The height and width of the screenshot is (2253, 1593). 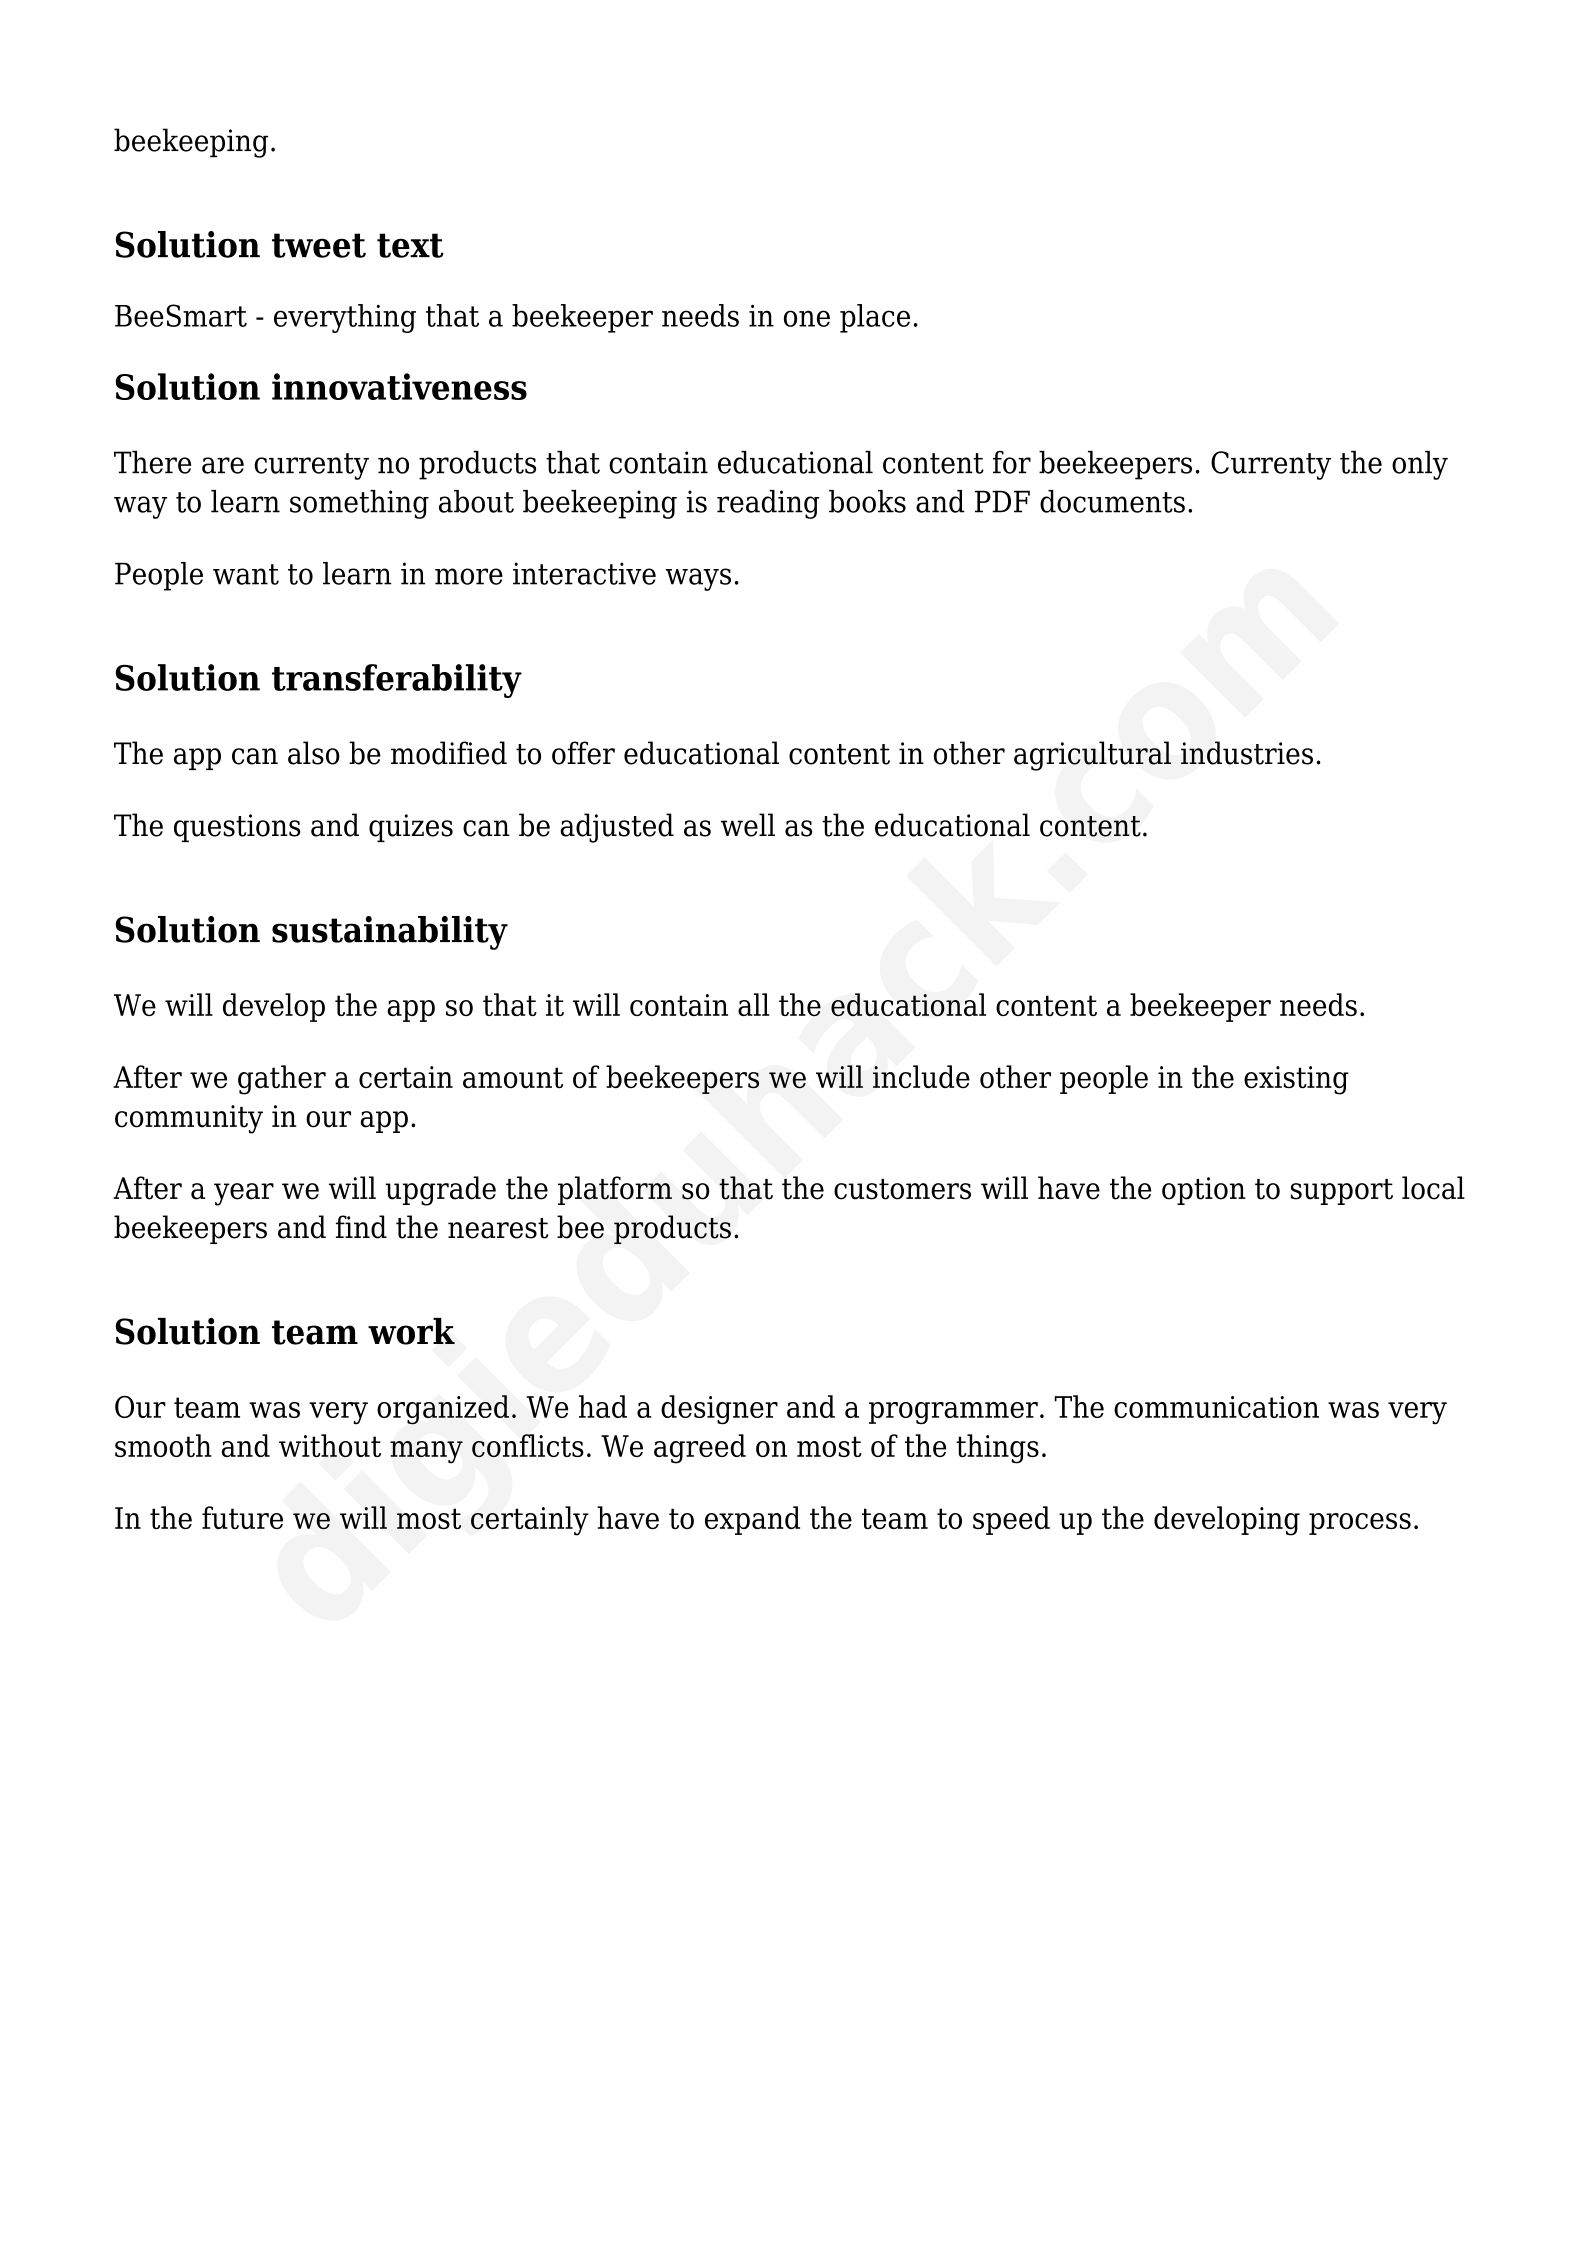 What do you see at coordinates (748, 825) in the screenshot?
I see `well` at bounding box center [748, 825].
